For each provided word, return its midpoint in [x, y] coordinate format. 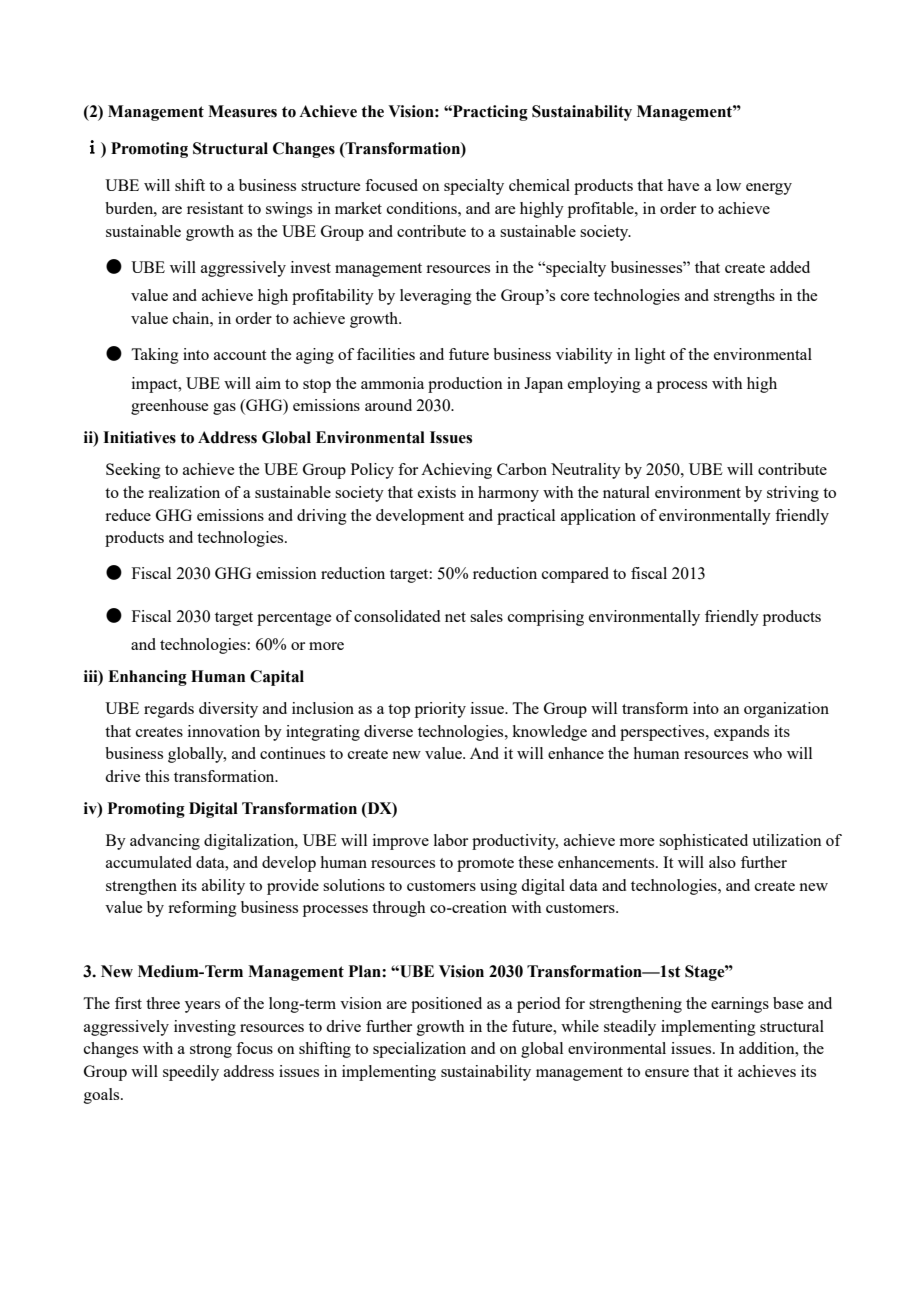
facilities [386, 354]
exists [437, 492]
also [722, 862]
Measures [242, 111]
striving [793, 494]
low [728, 185]
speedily [191, 1073]
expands [741, 733]
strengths [744, 297]
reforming [202, 909]
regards [169, 710]
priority [440, 710]
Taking [155, 356]
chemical [539, 185]
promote [485, 865]
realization [184, 492]
